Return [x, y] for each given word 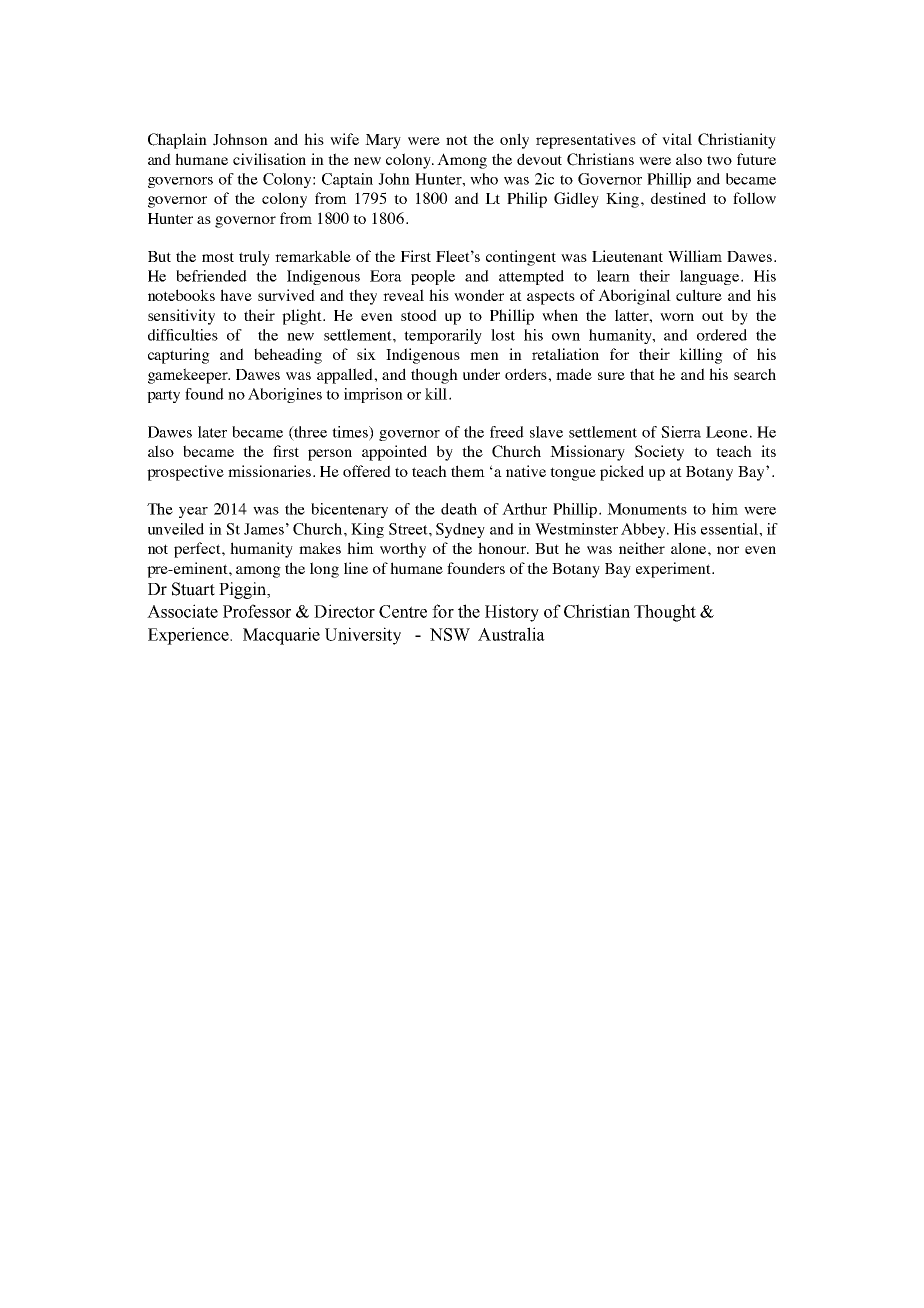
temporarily [443, 336]
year [193, 512]
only [514, 141]
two [719, 160]
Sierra [681, 432]
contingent [521, 258]
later [212, 432]
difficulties [183, 335]
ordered [722, 335]
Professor [257, 611]
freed [507, 432]
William [695, 256]
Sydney [460, 530]
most [218, 257]
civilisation [269, 159]
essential [730, 529]
